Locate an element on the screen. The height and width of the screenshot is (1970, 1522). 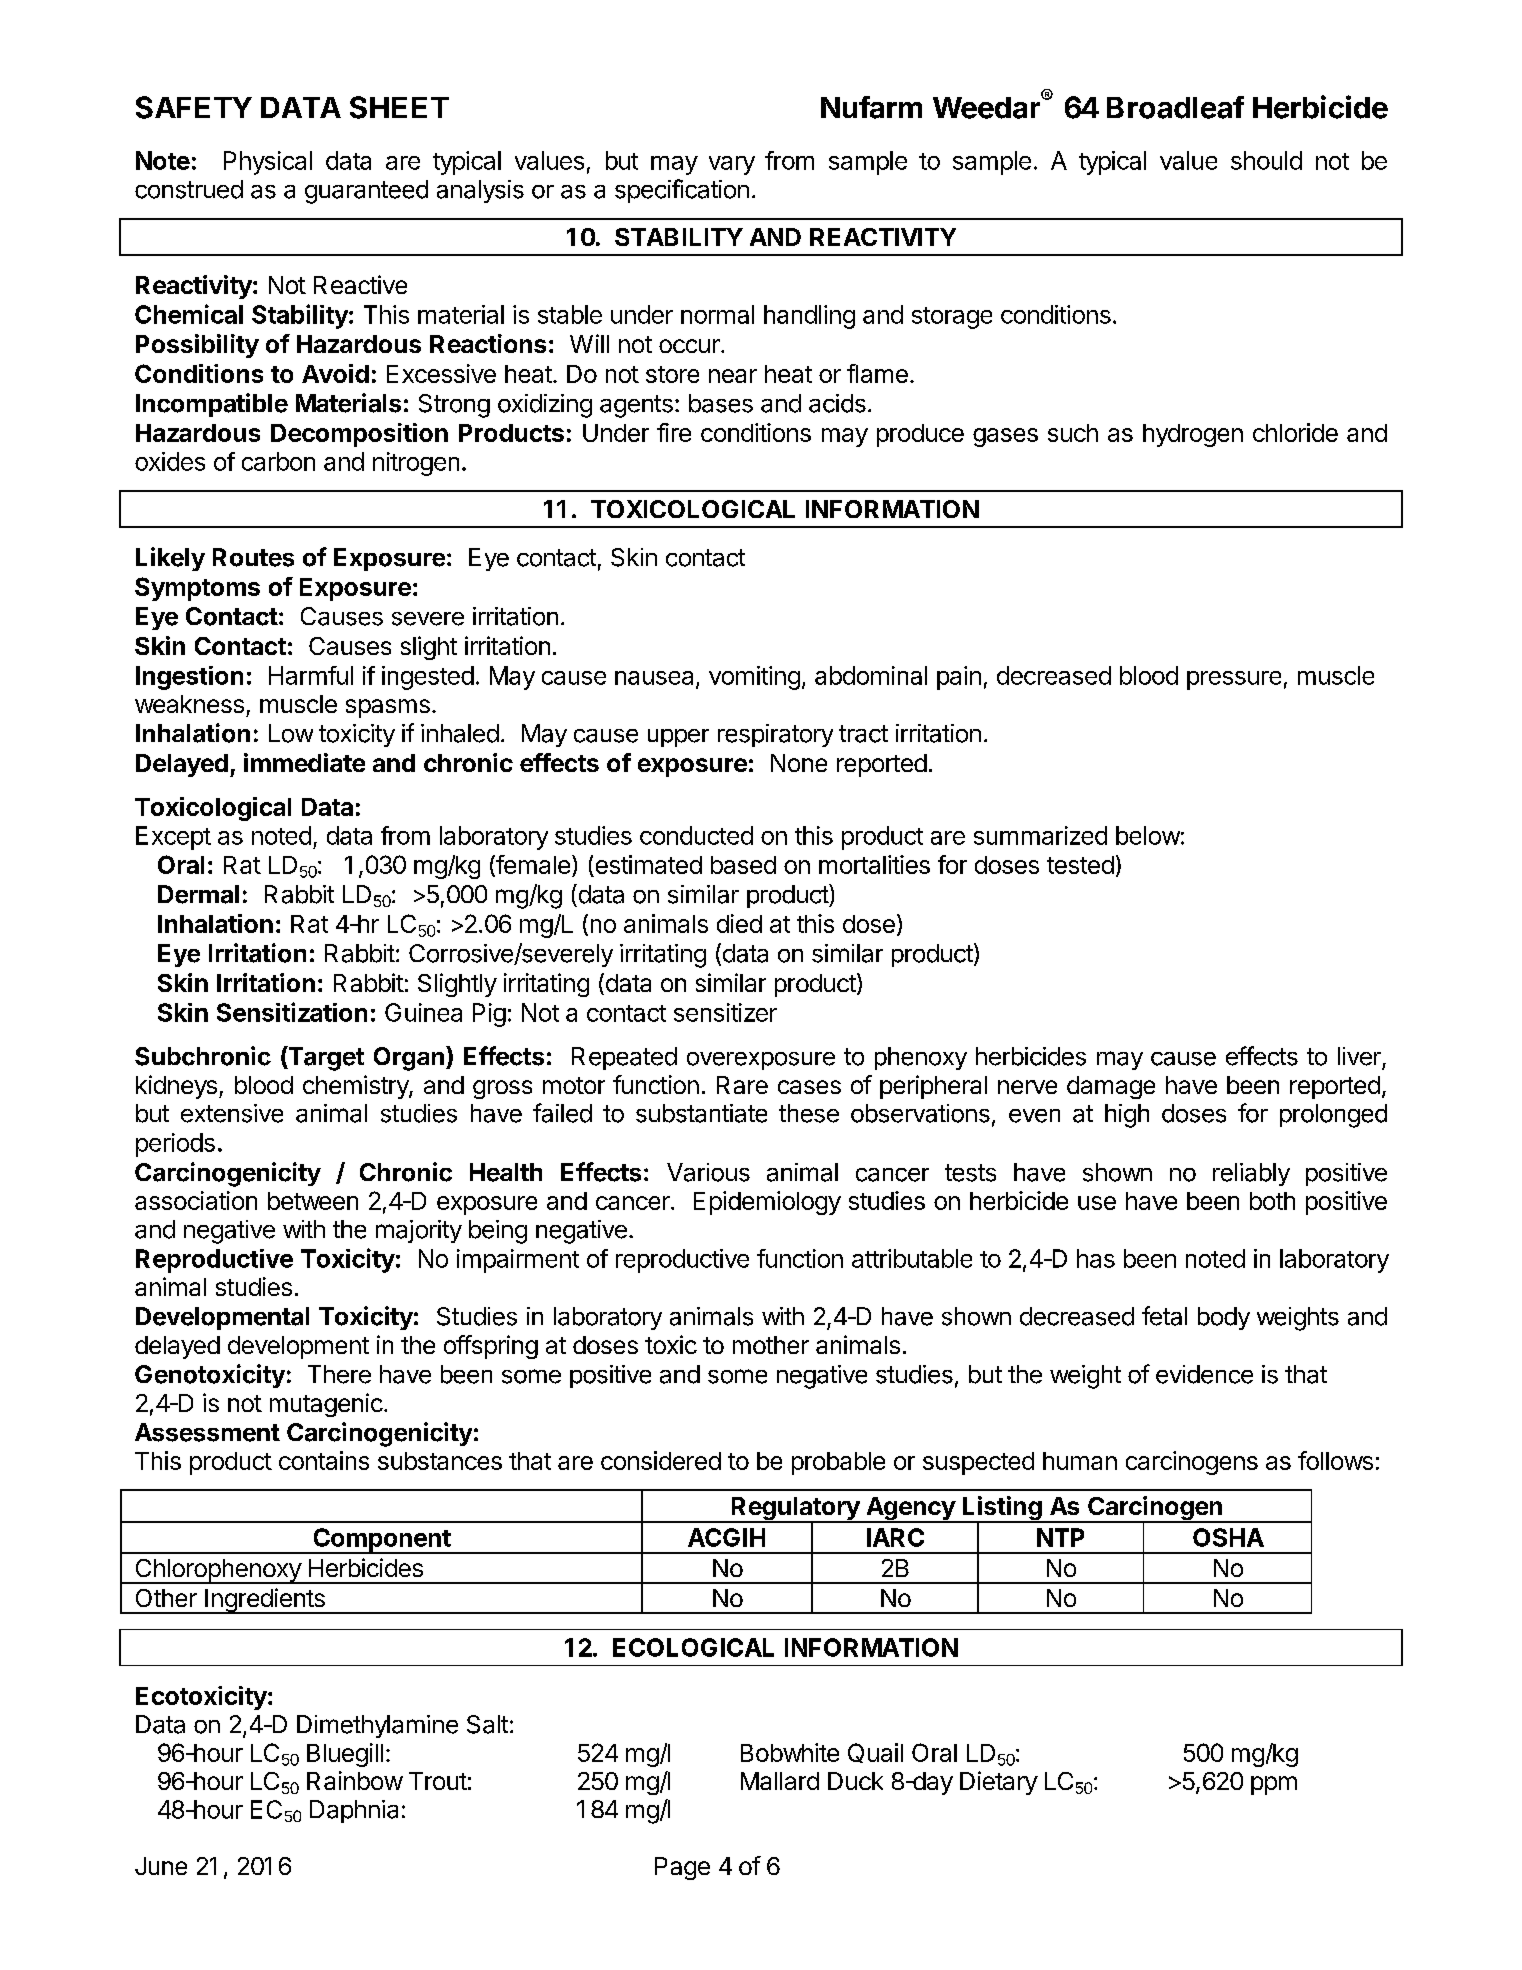
vary is located at coordinates (732, 165).
